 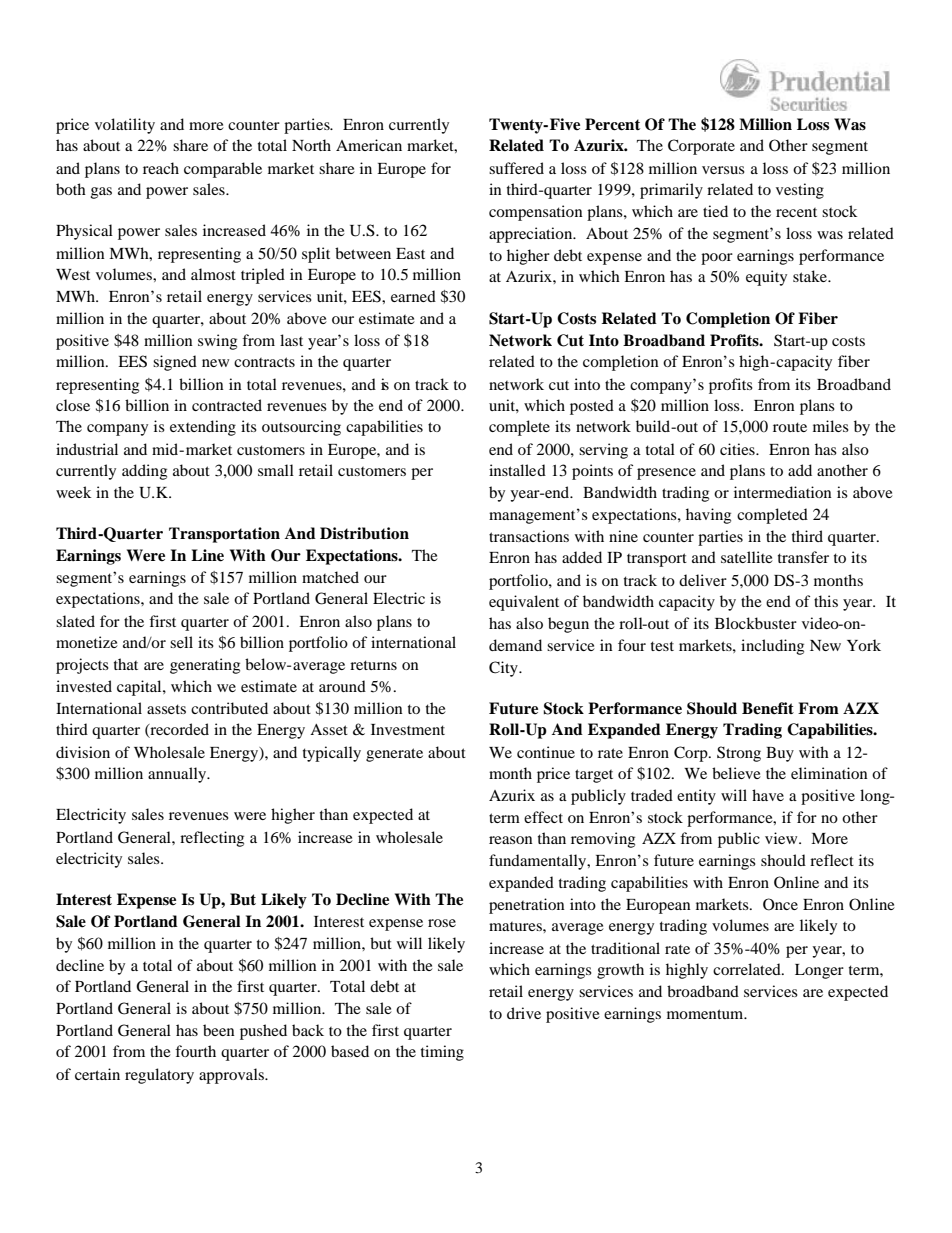 I want to click on versus, so click(x=723, y=170).
